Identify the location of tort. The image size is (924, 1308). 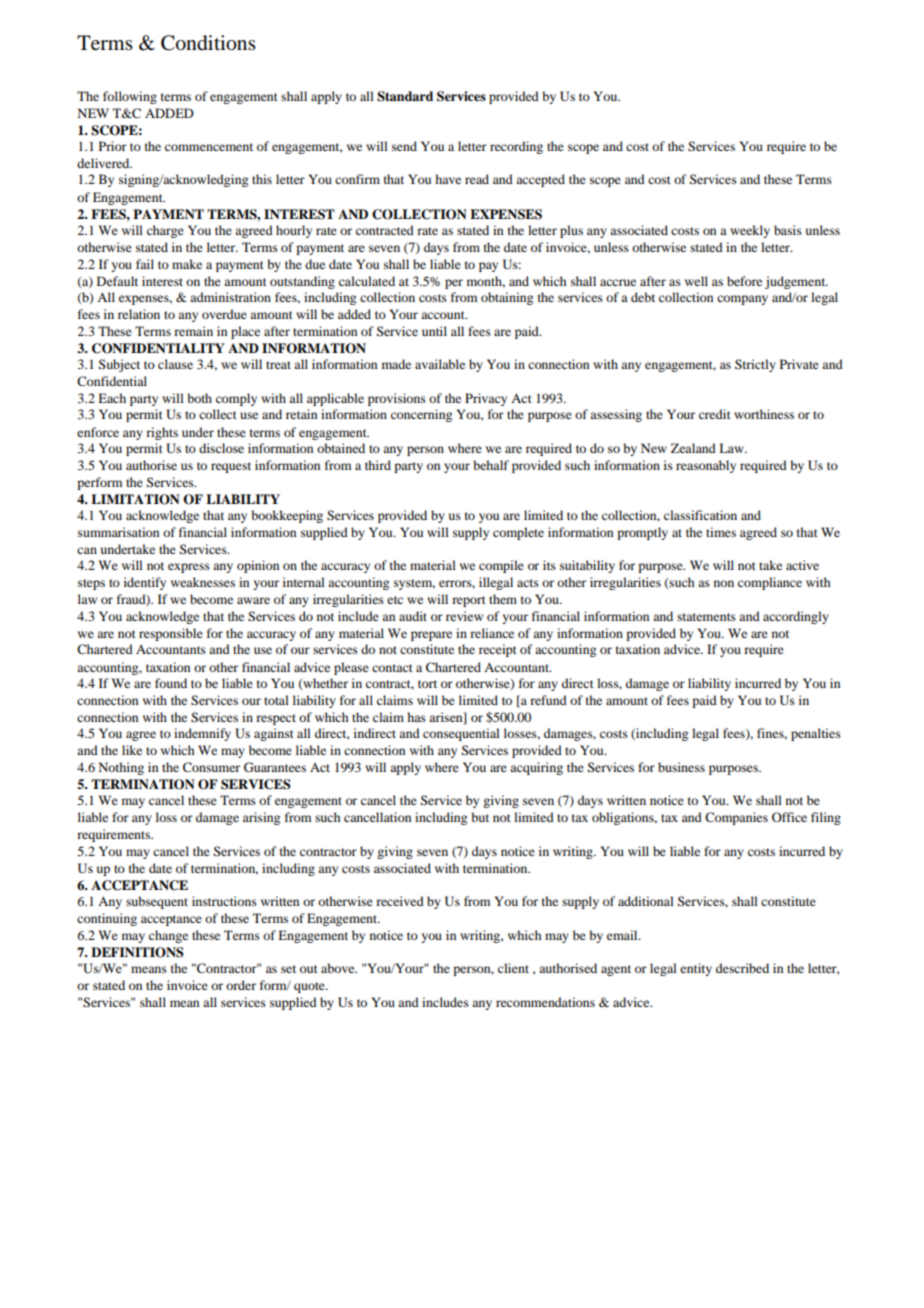
(427, 684).
